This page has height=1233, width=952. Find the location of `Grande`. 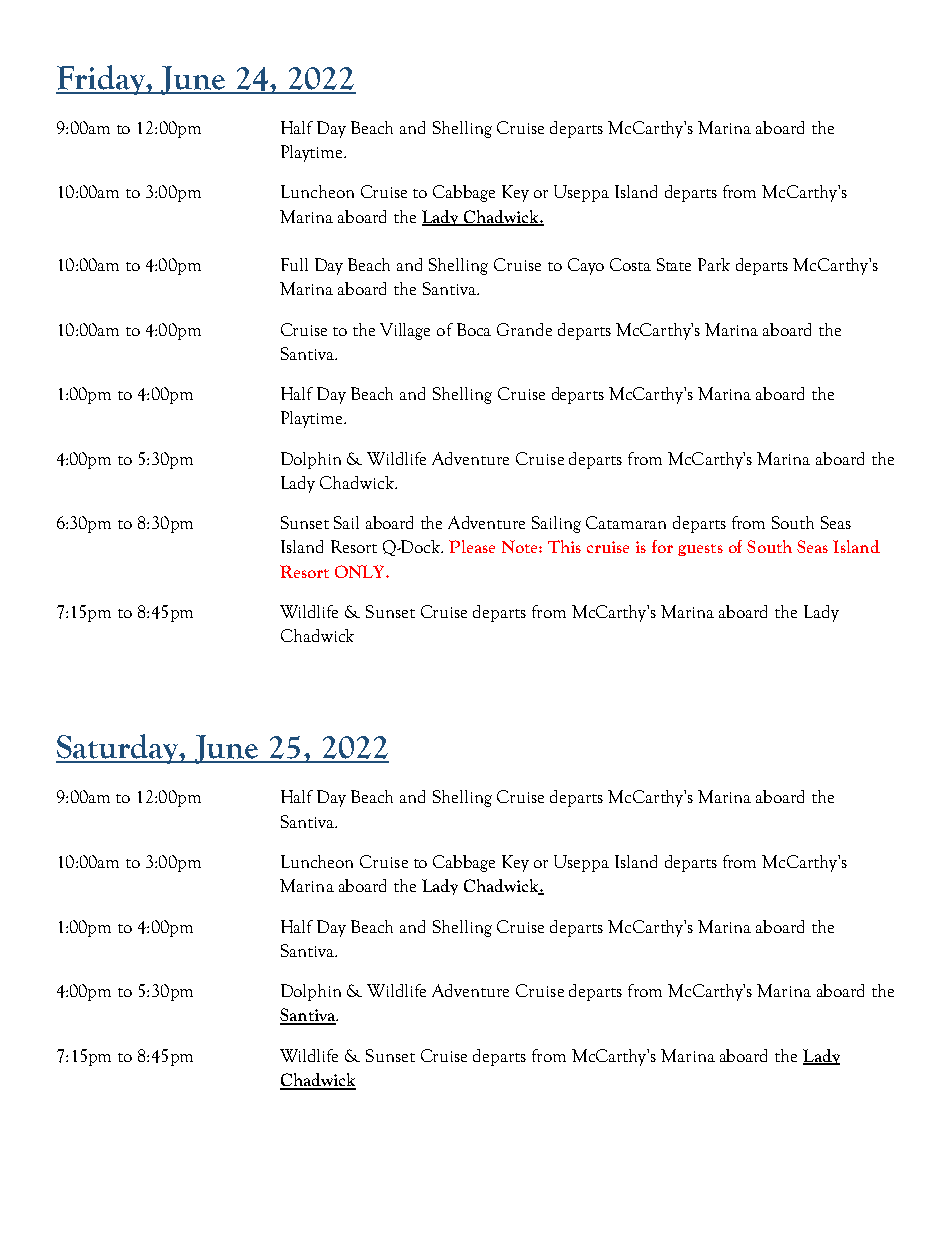

Grande is located at coordinates (524, 329).
